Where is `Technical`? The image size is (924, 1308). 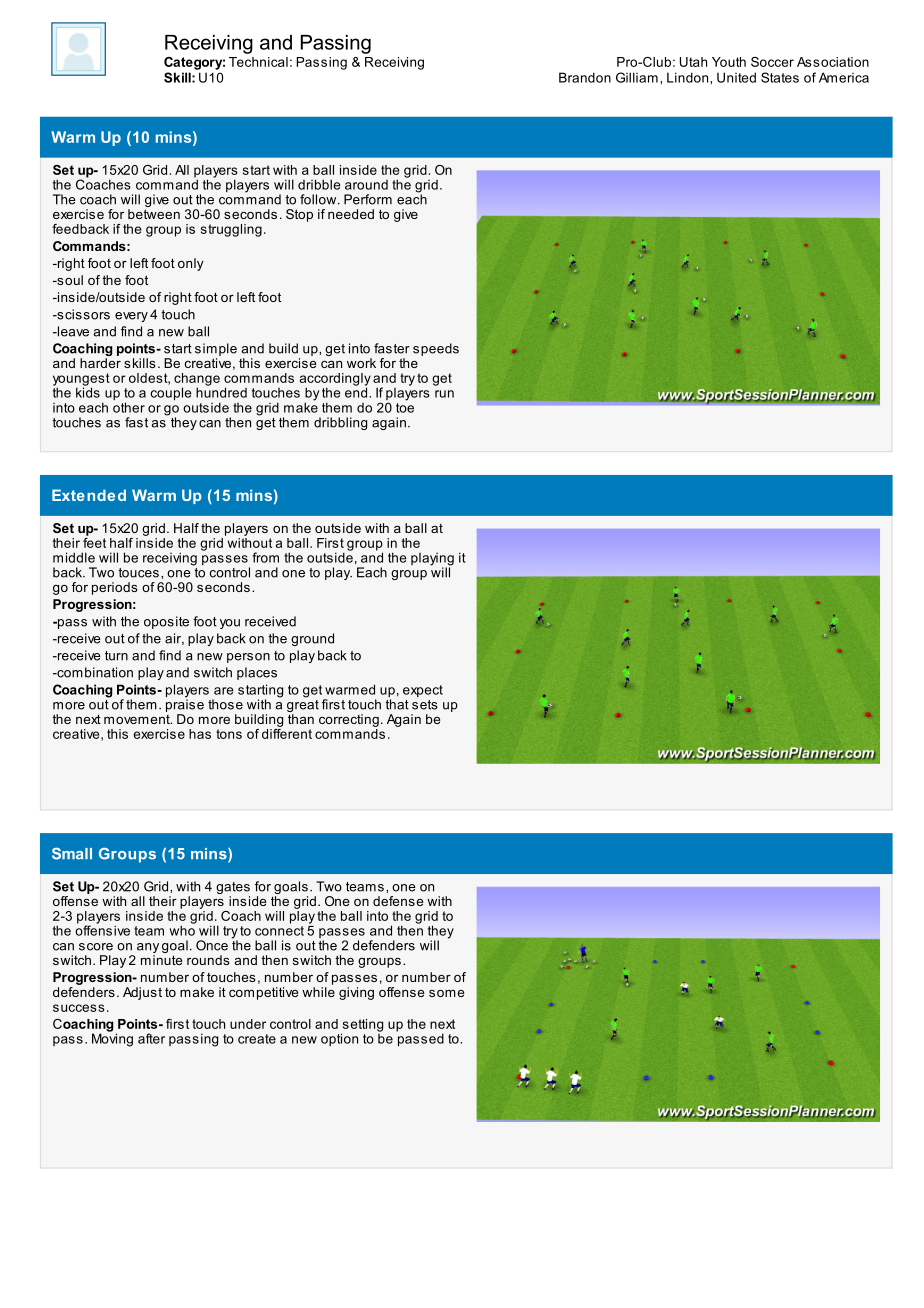
Technical is located at coordinates (258, 62).
